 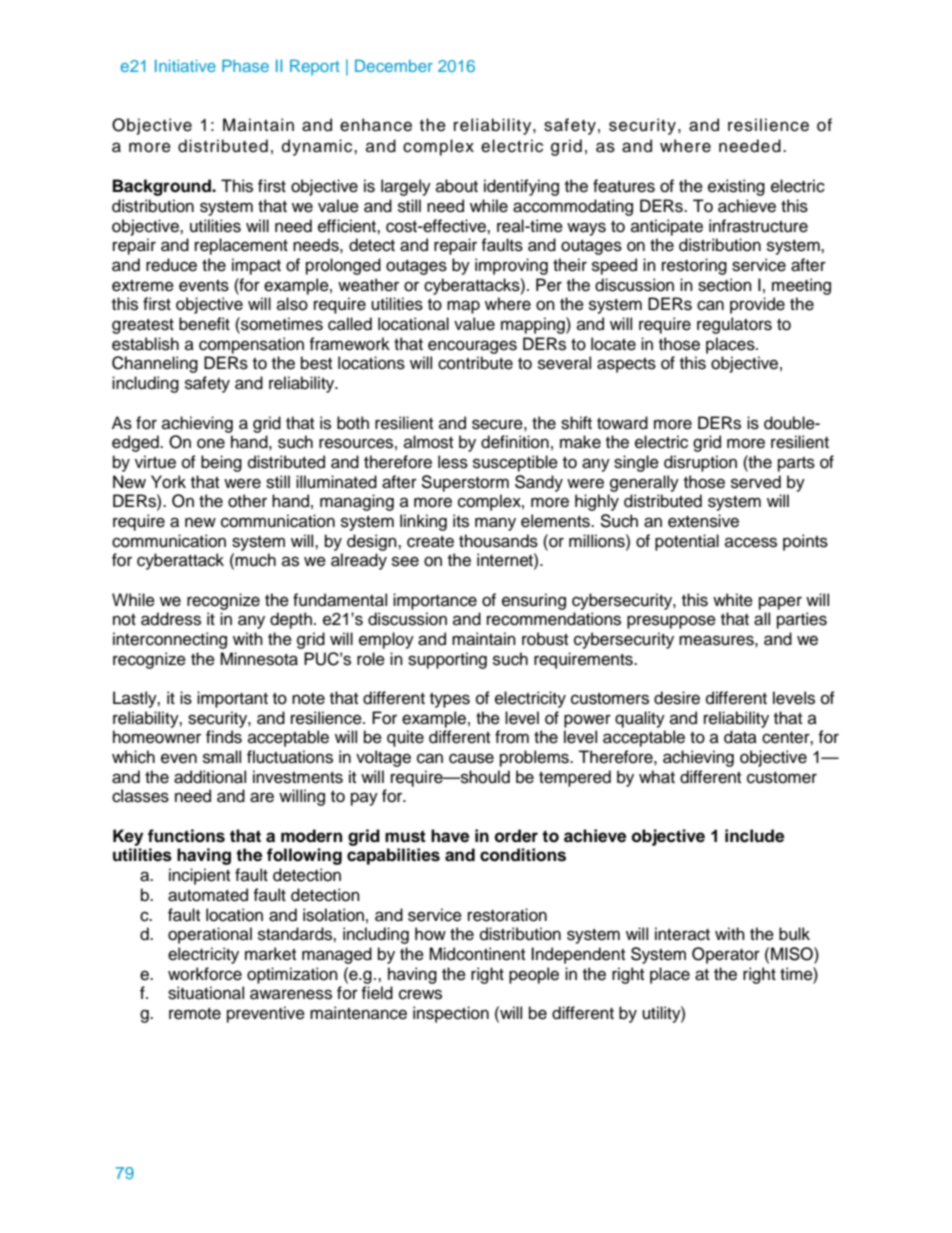 What do you see at coordinates (511, 266) in the screenshot?
I see `improving` at bounding box center [511, 266].
